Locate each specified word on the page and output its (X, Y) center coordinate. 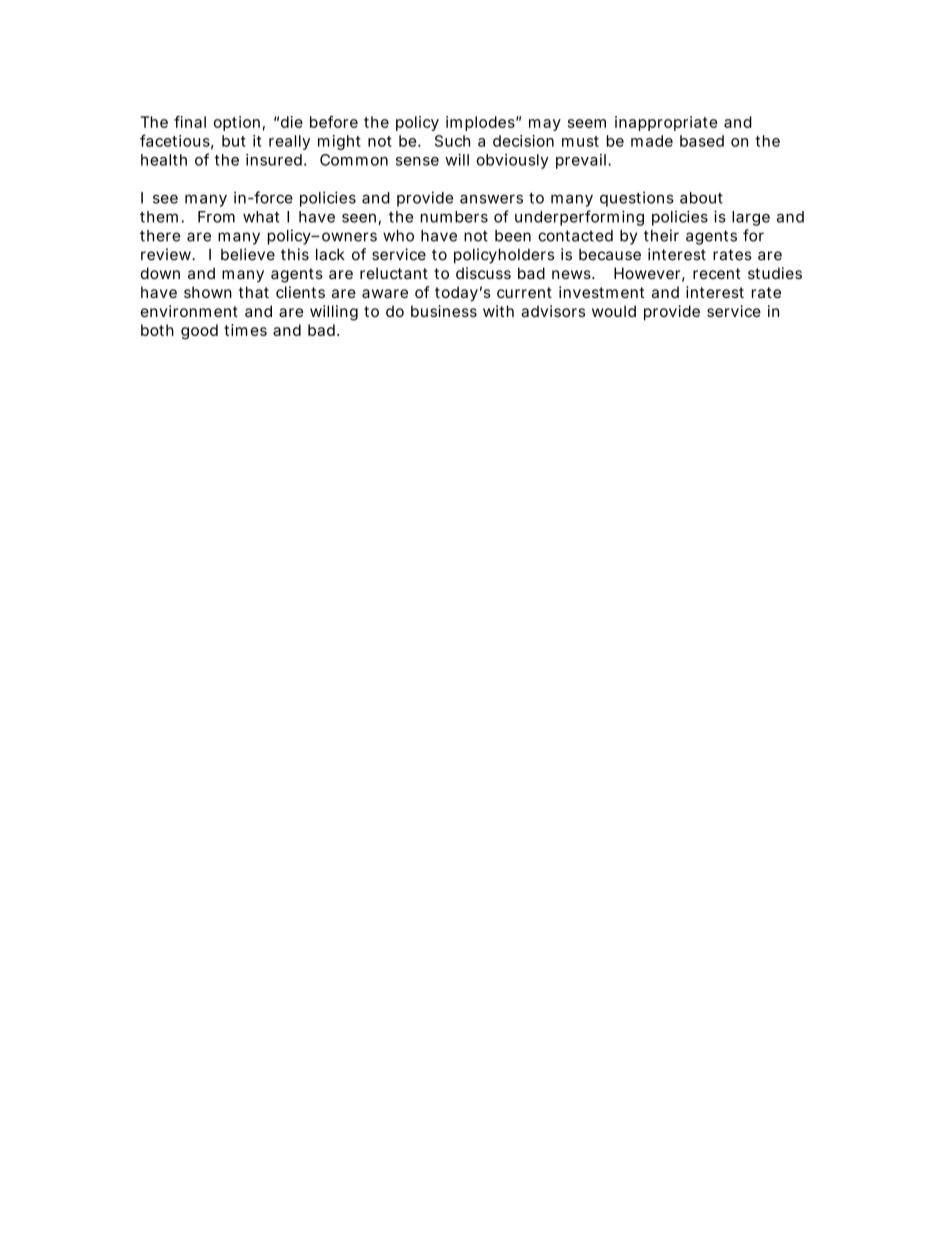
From (216, 217)
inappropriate (666, 123)
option (236, 123)
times (245, 330)
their (661, 235)
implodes (481, 123)
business (444, 311)
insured (274, 160)
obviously (513, 161)
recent (717, 273)
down (160, 273)
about (701, 198)
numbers (454, 217)
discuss (483, 273)
